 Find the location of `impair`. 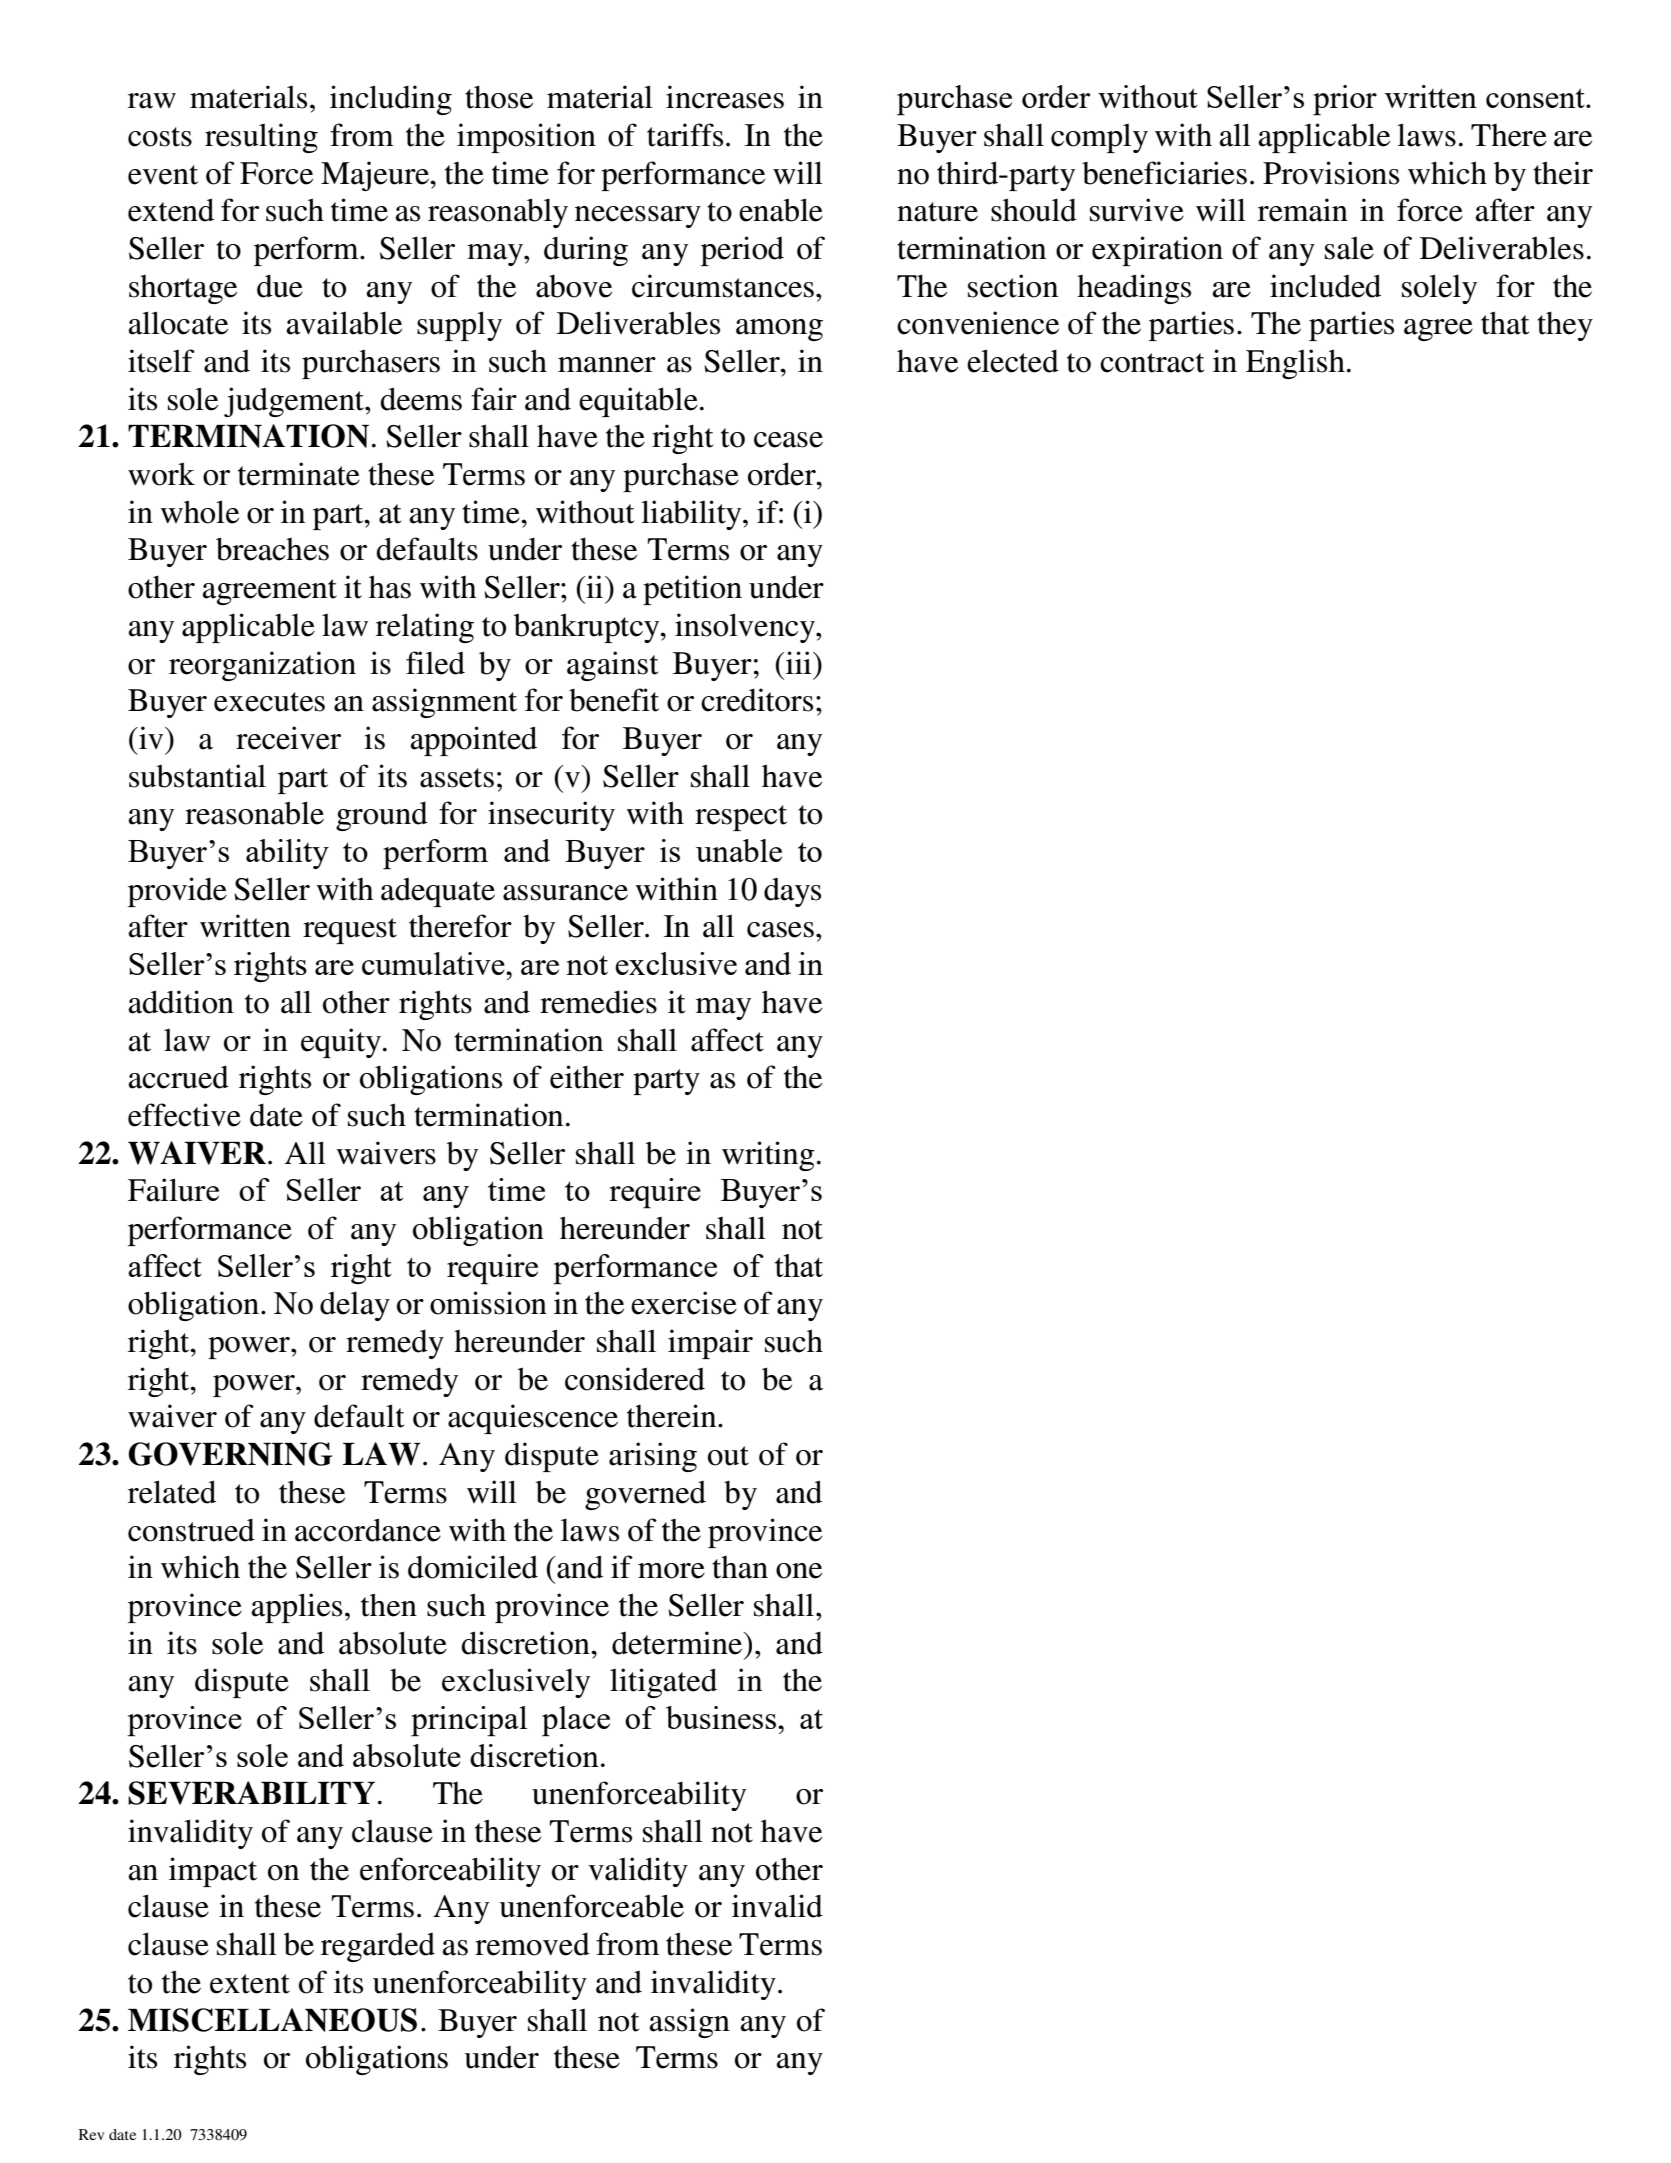

impair is located at coordinates (710, 1344).
